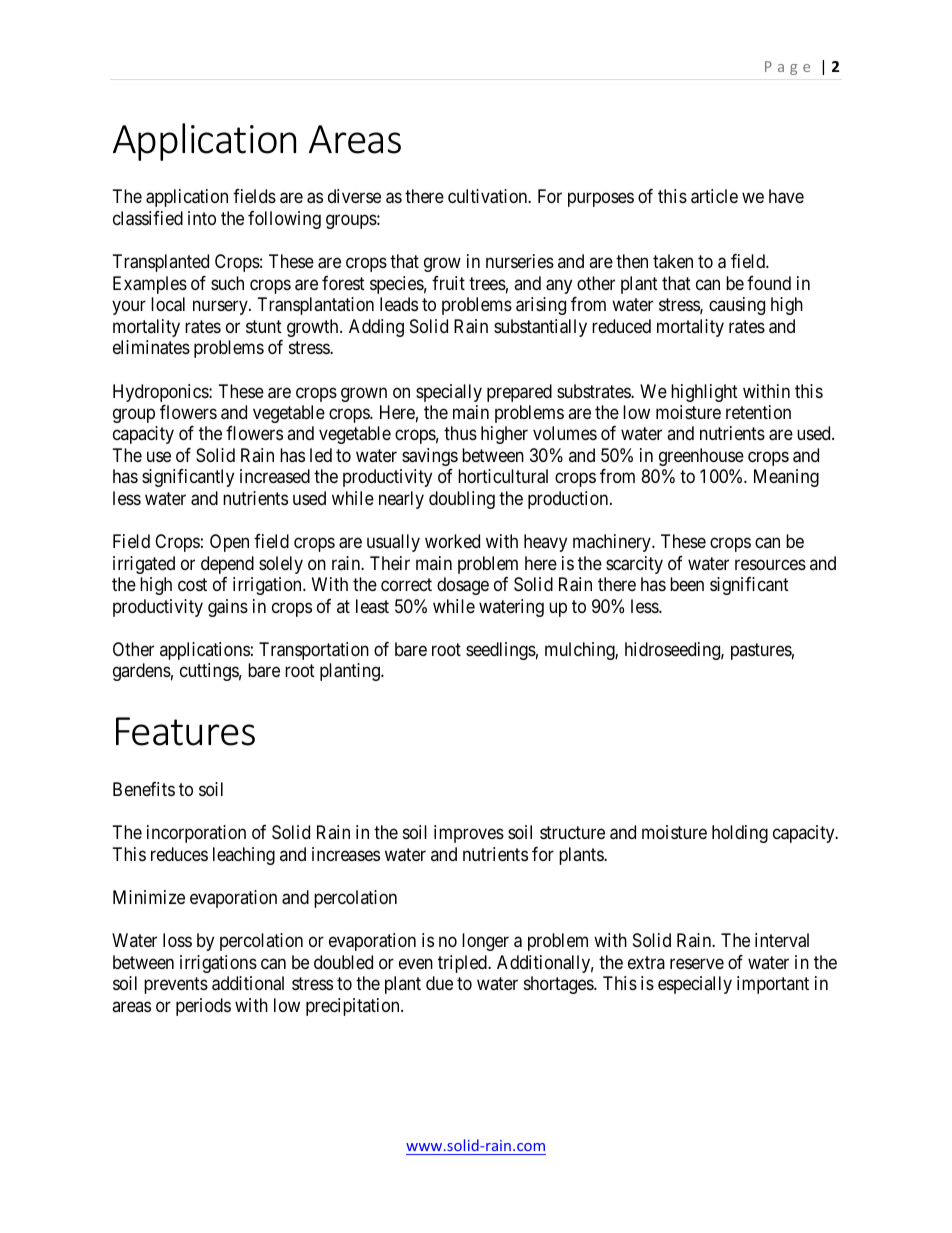  I want to click on holding, so click(740, 834).
